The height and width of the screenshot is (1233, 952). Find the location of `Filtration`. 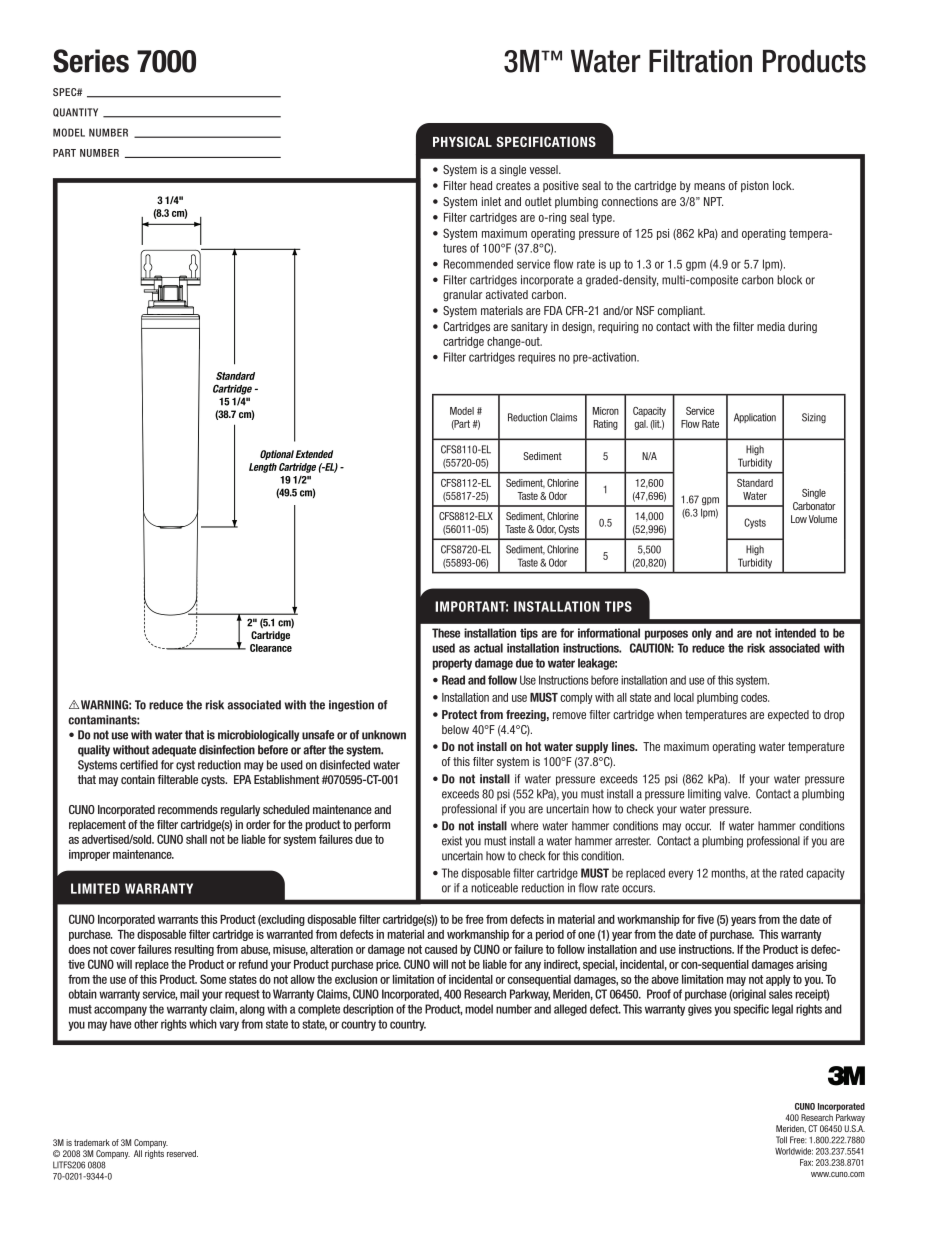

Filtration is located at coordinates (700, 61).
